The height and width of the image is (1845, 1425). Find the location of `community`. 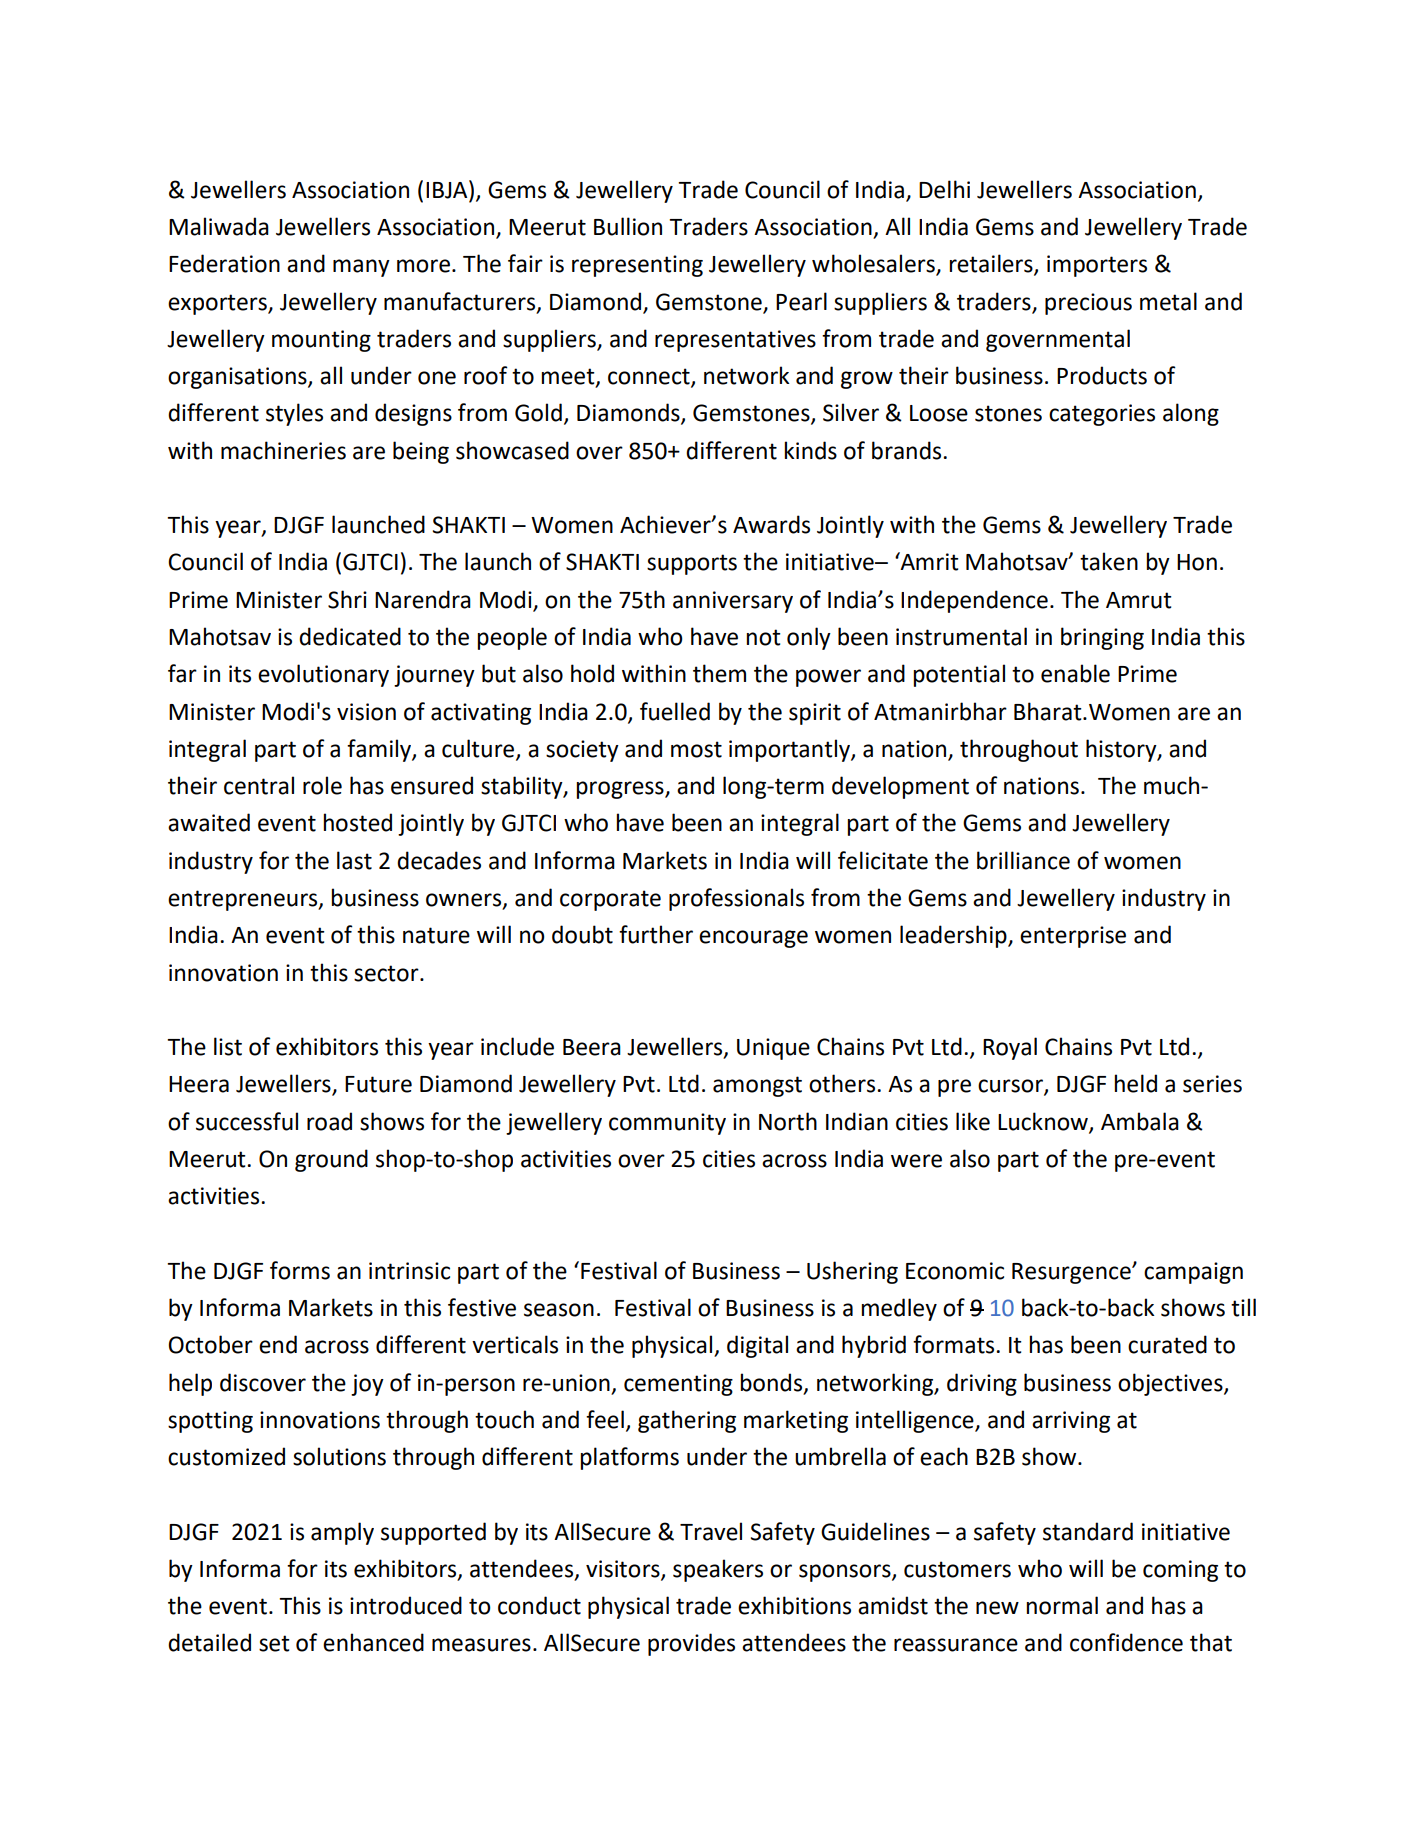

community is located at coordinates (667, 1124).
